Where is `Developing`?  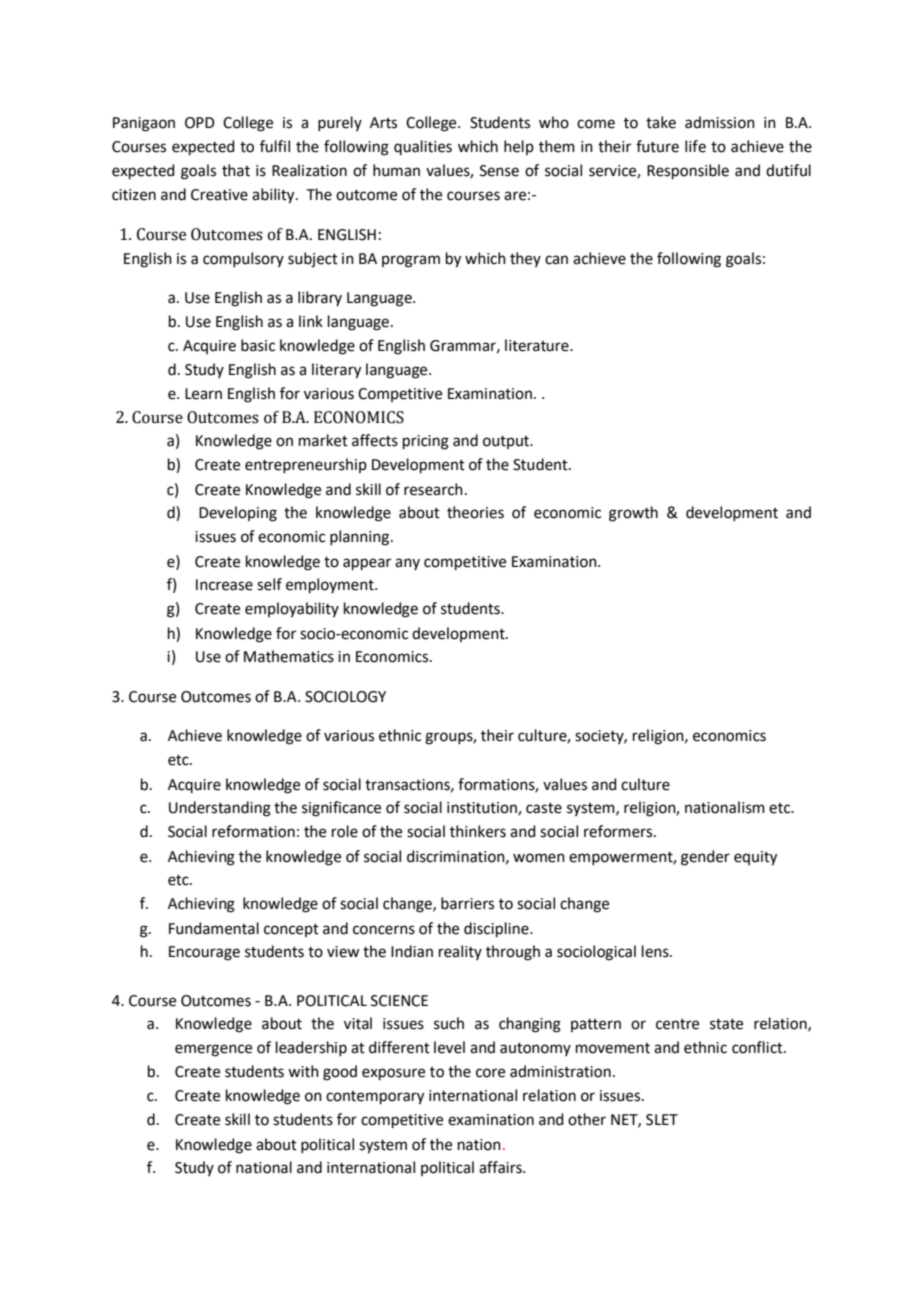
Developing is located at coordinates (238, 514).
